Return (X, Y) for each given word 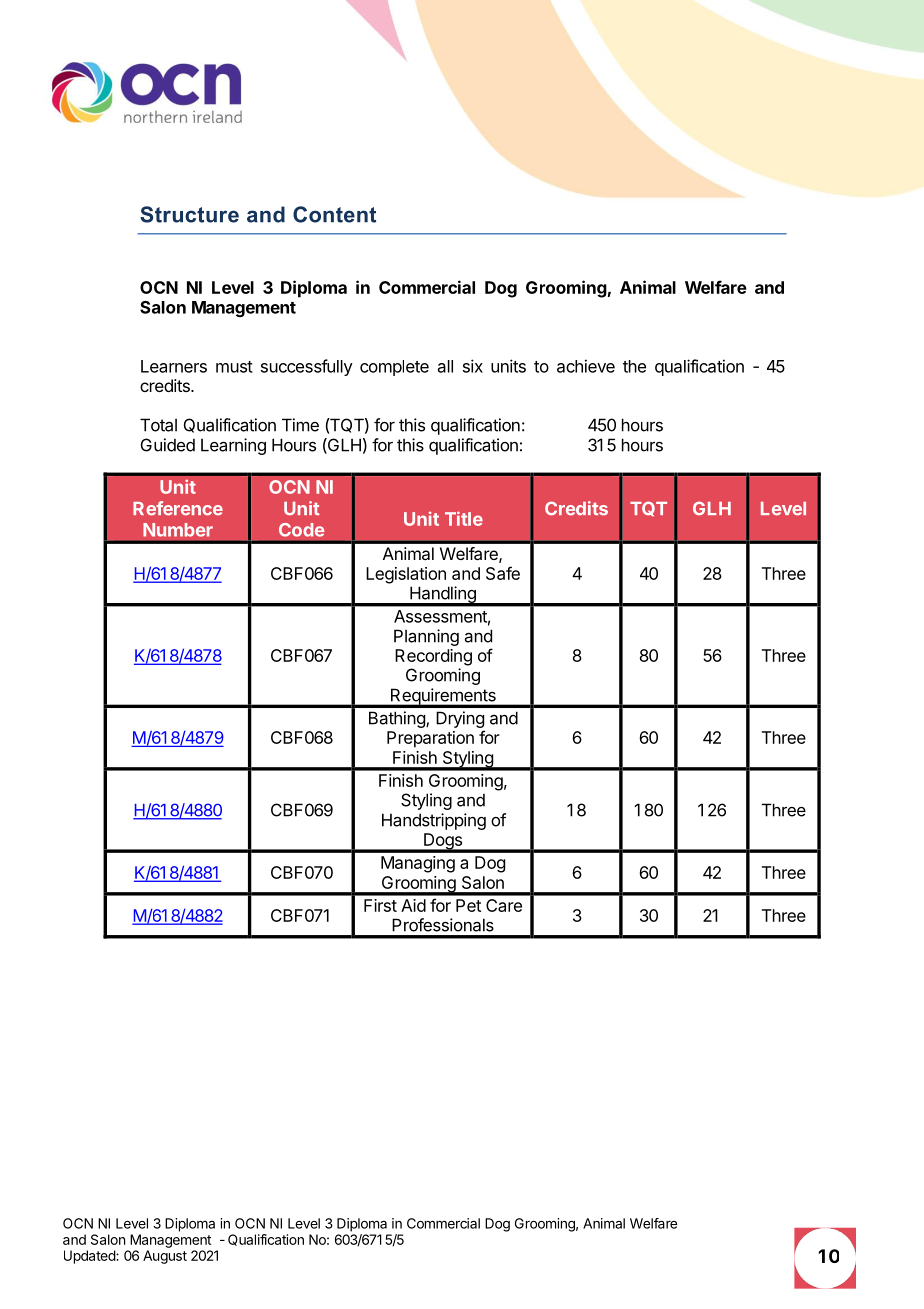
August (165, 1257)
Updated (90, 1257)
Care (504, 905)
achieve (586, 366)
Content (334, 214)
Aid (413, 905)
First (380, 905)
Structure (189, 214)
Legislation (406, 575)
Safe (503, 573)
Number (178, 530)
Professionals (443, 925)
